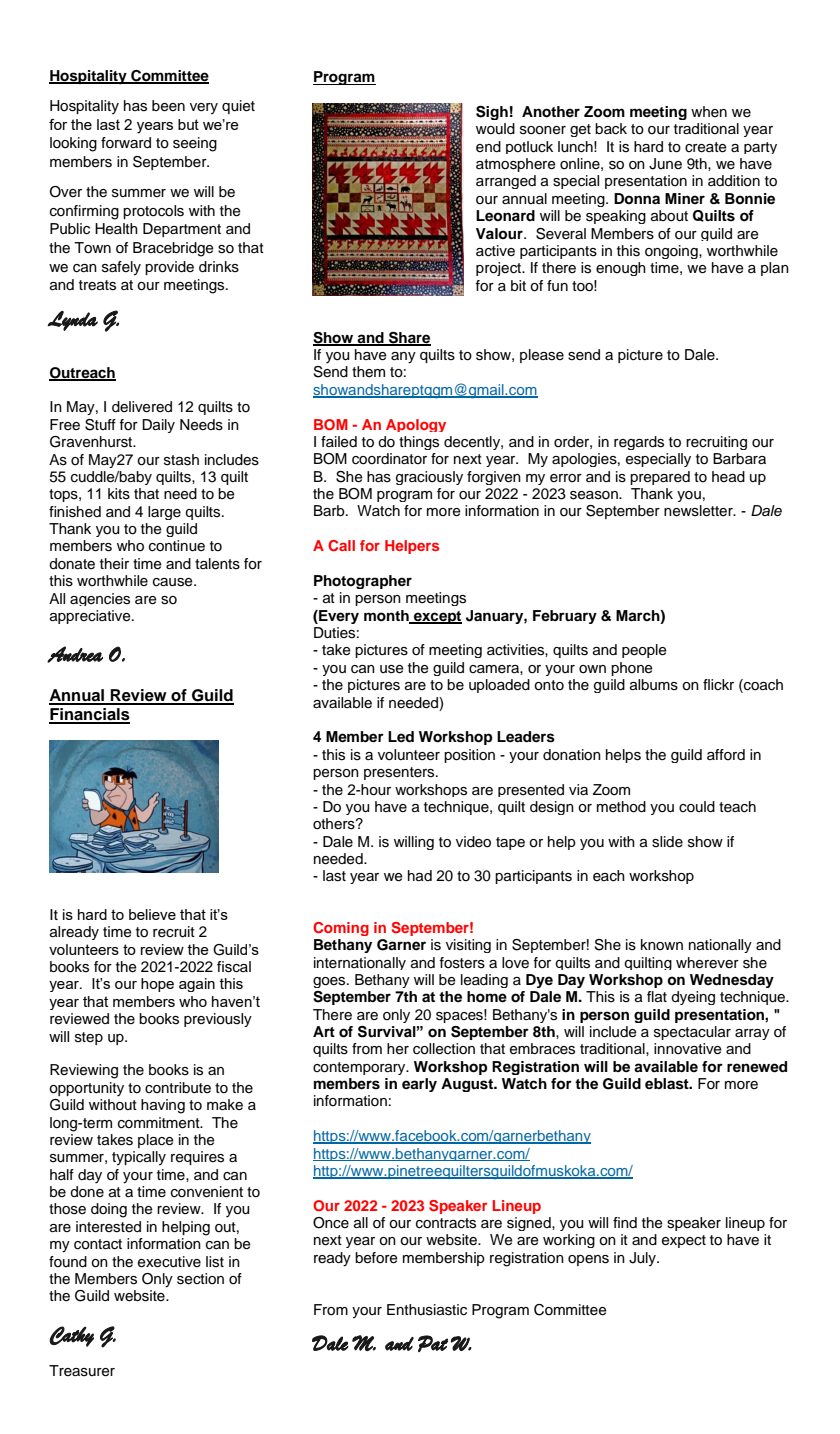 This image has width=840, height=1434. I want to click on July, so click(643, 1259).
